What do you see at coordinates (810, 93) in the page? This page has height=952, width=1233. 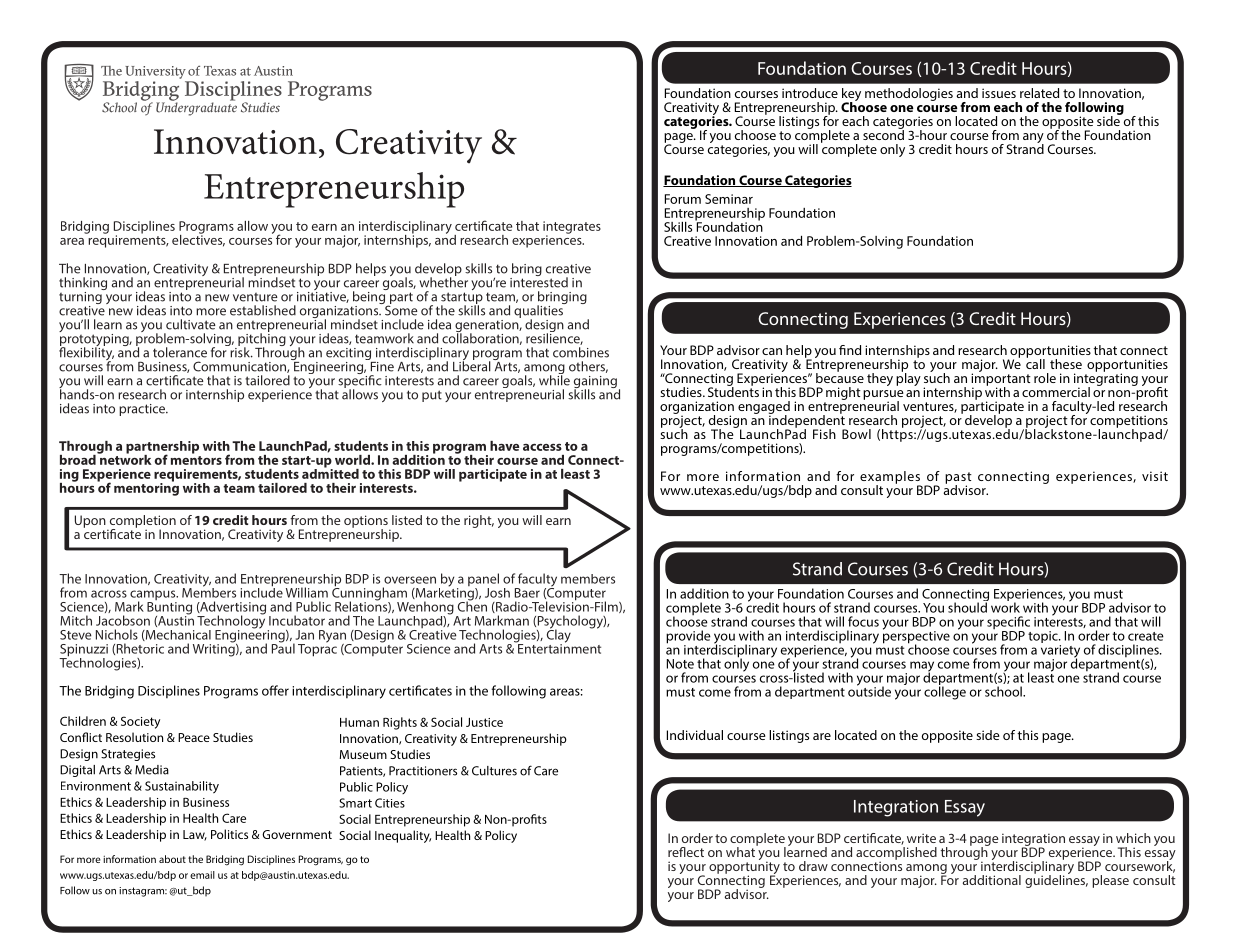 I see `introduce` at bounding box center [810, 93].
